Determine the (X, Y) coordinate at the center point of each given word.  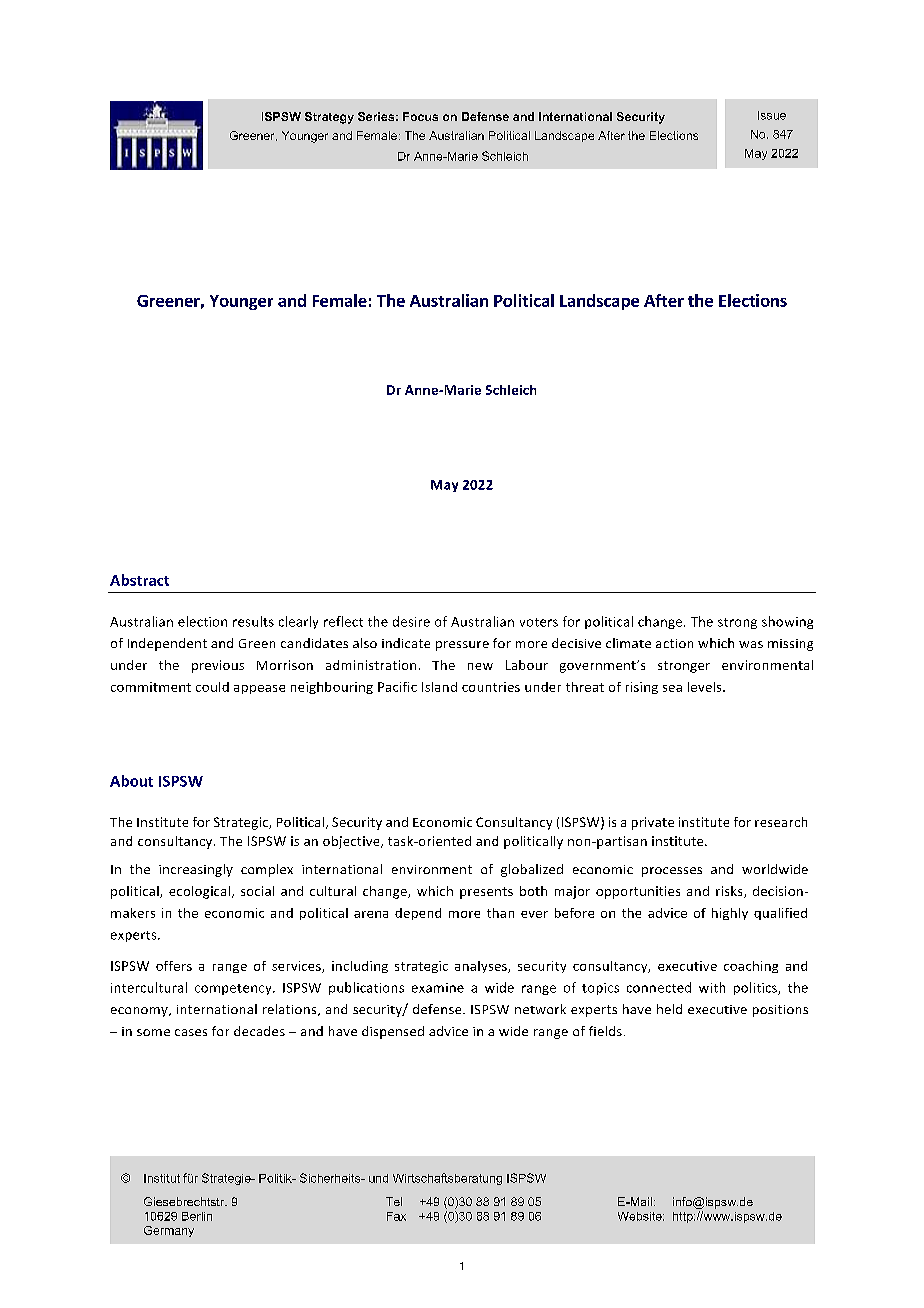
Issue (772, 115)
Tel (394, 1201)
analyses (482, 967)
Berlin (197, 1216)
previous (218, 666)
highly (730, 914)
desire (411, 621)
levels (706, 687)
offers (174, 966)
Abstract (139, 580)
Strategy (329, 118)
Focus (420, 116)
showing (787, 622)
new (480, 666)
